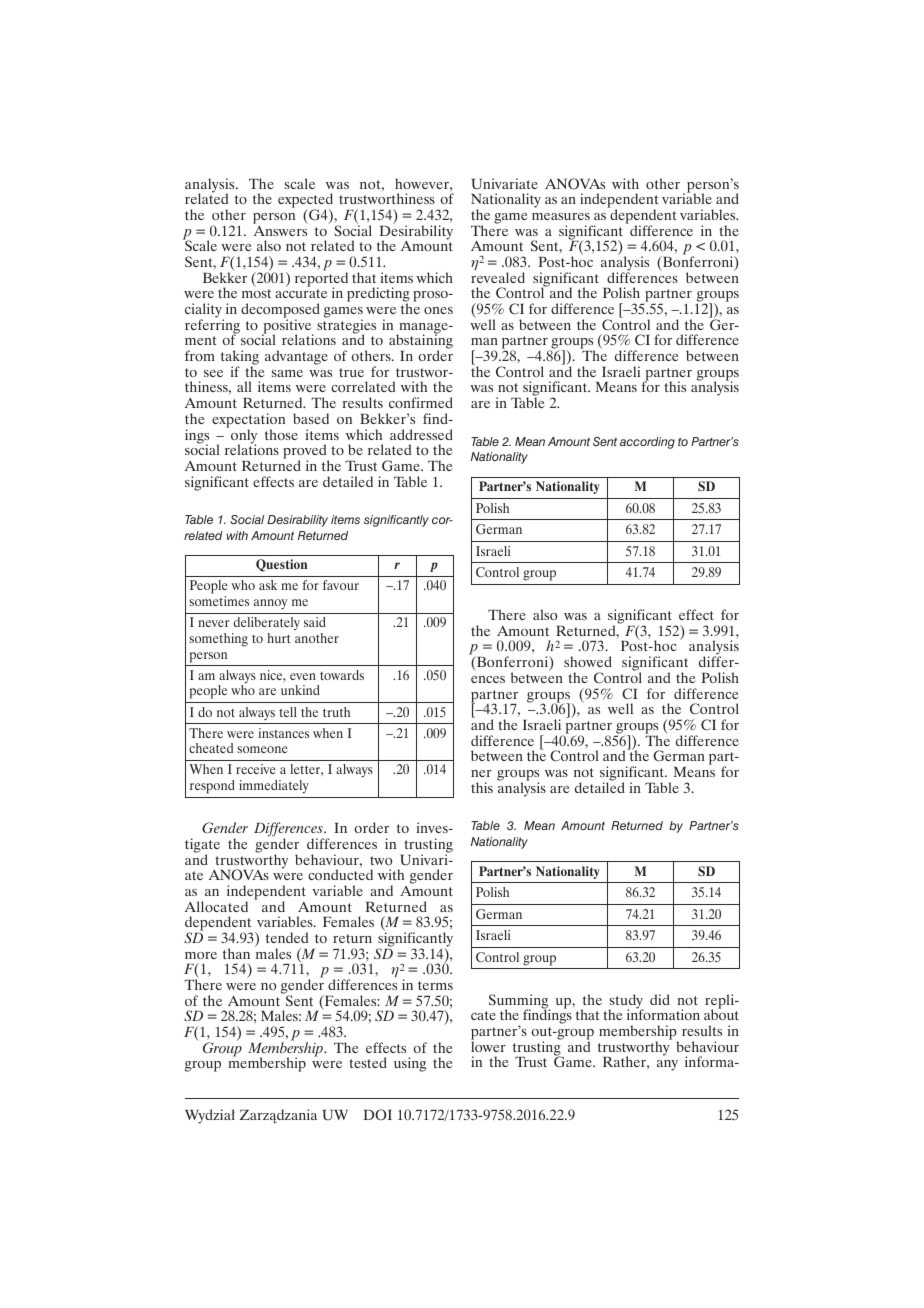 The image size is (924, 1308). What do you see at coordinates (340, 874) in the document?
I see `conducted` at bounding box center [340, 874].
